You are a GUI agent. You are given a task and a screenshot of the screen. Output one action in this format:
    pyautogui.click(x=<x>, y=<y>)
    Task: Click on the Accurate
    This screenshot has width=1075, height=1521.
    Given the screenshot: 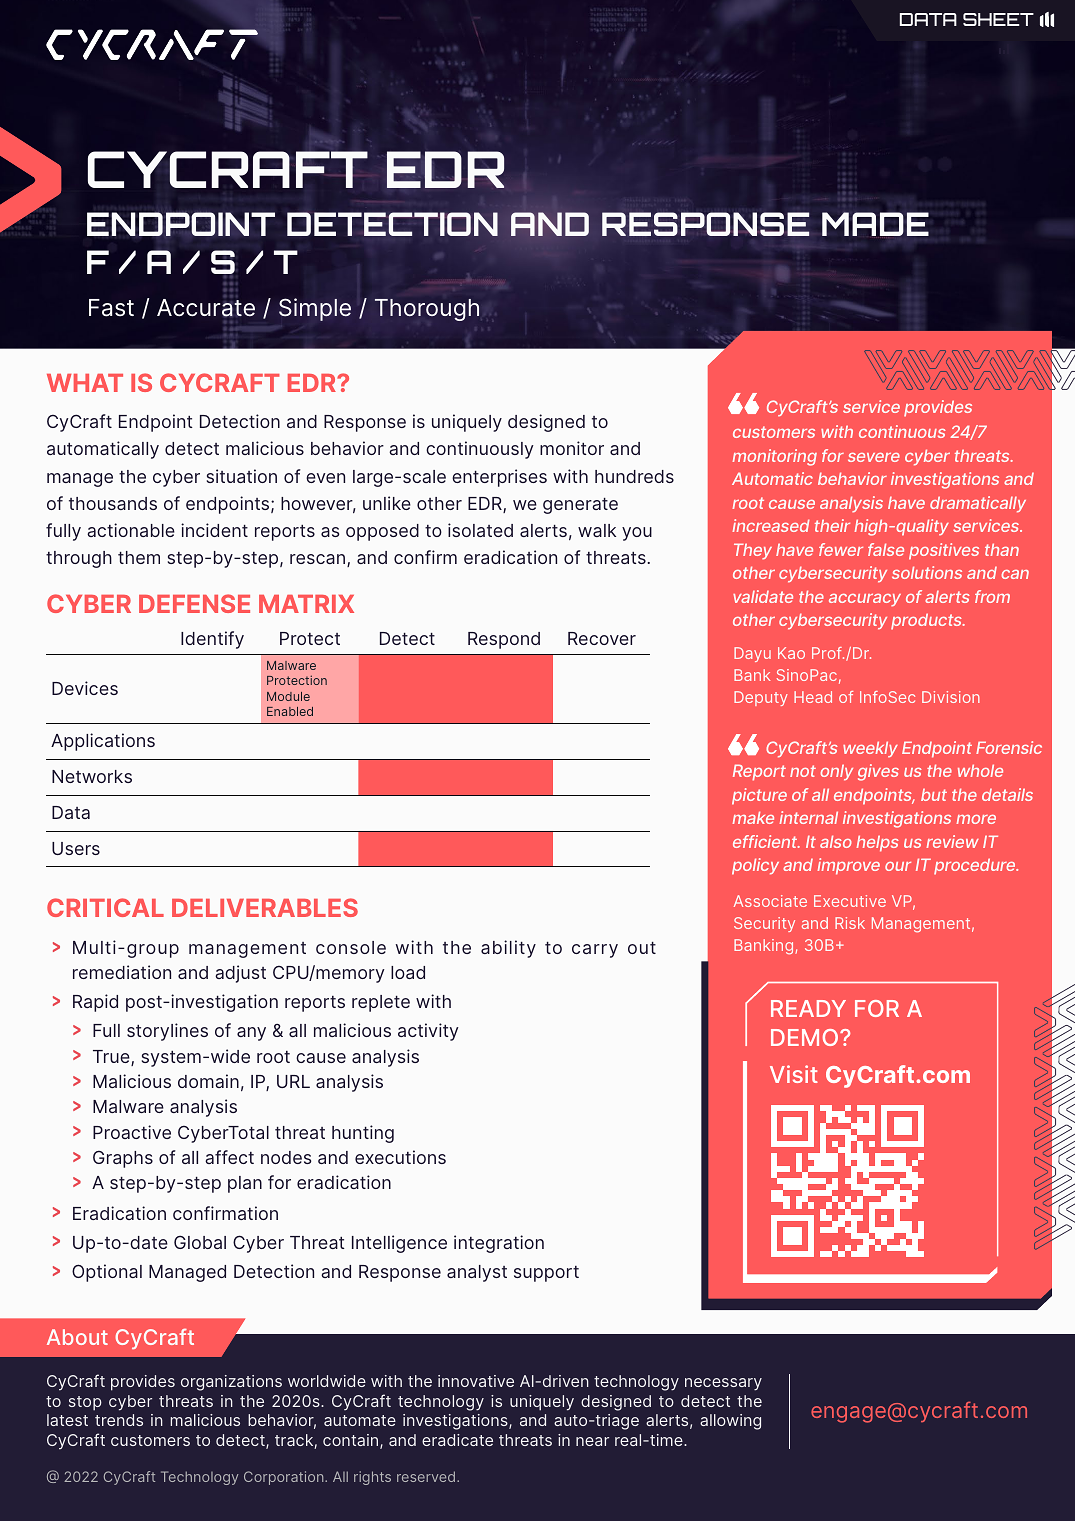 What is the action you would take?
    pyautogui.click(x=206, y=306)
